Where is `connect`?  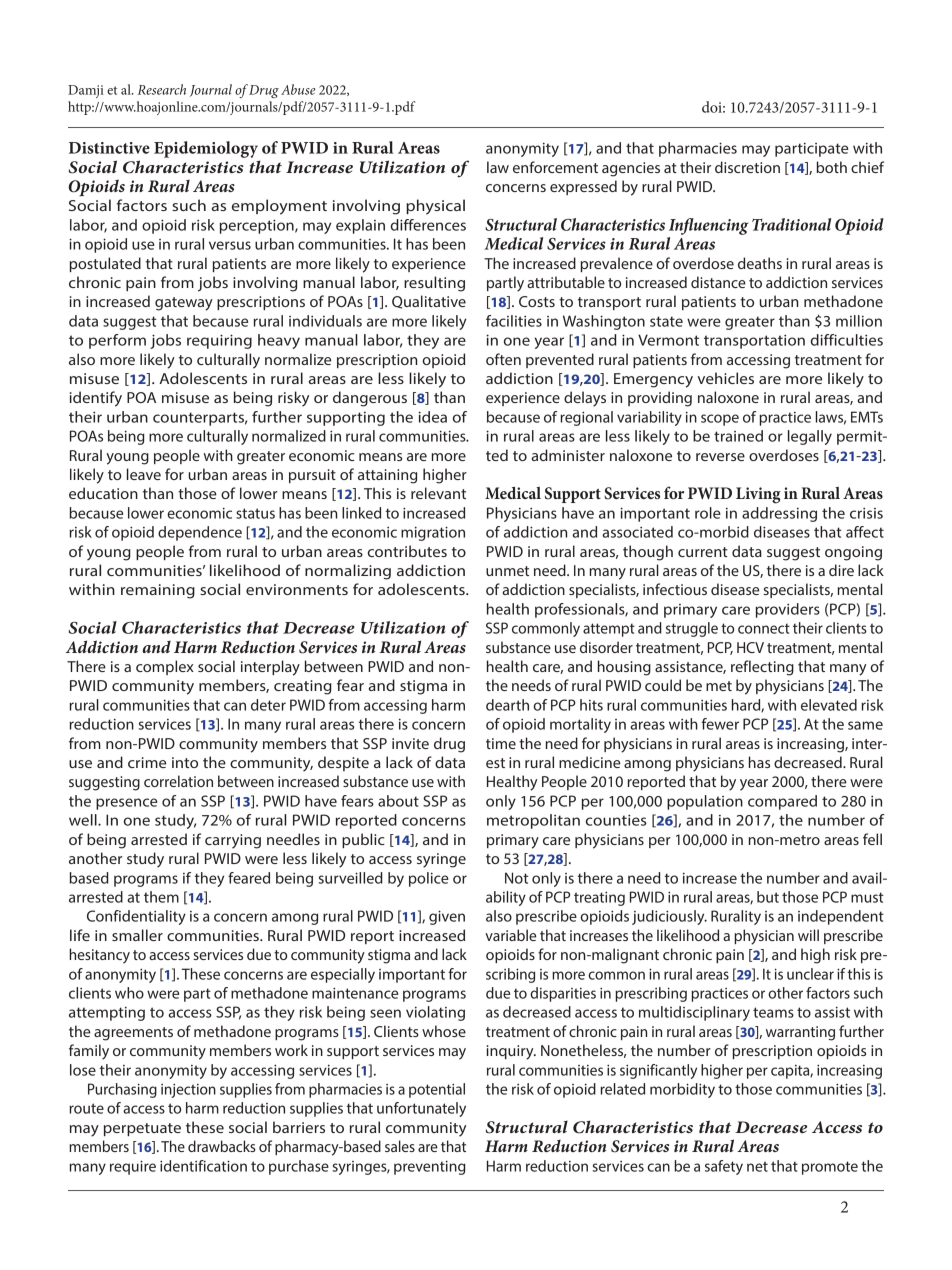 connect is located at coordinates (764, 628).
